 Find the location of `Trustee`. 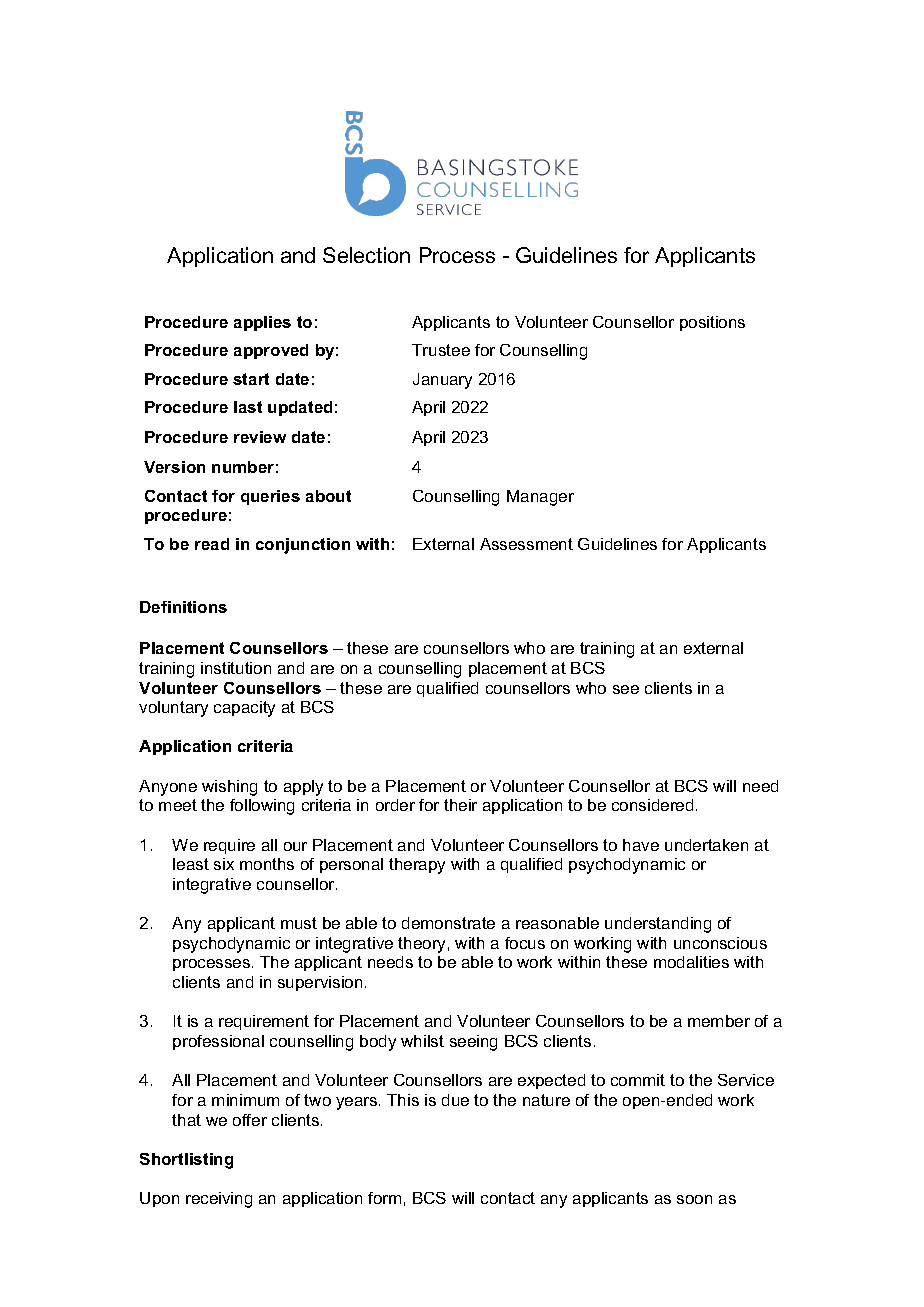

Trustee is located at coordinates (441, 350).
